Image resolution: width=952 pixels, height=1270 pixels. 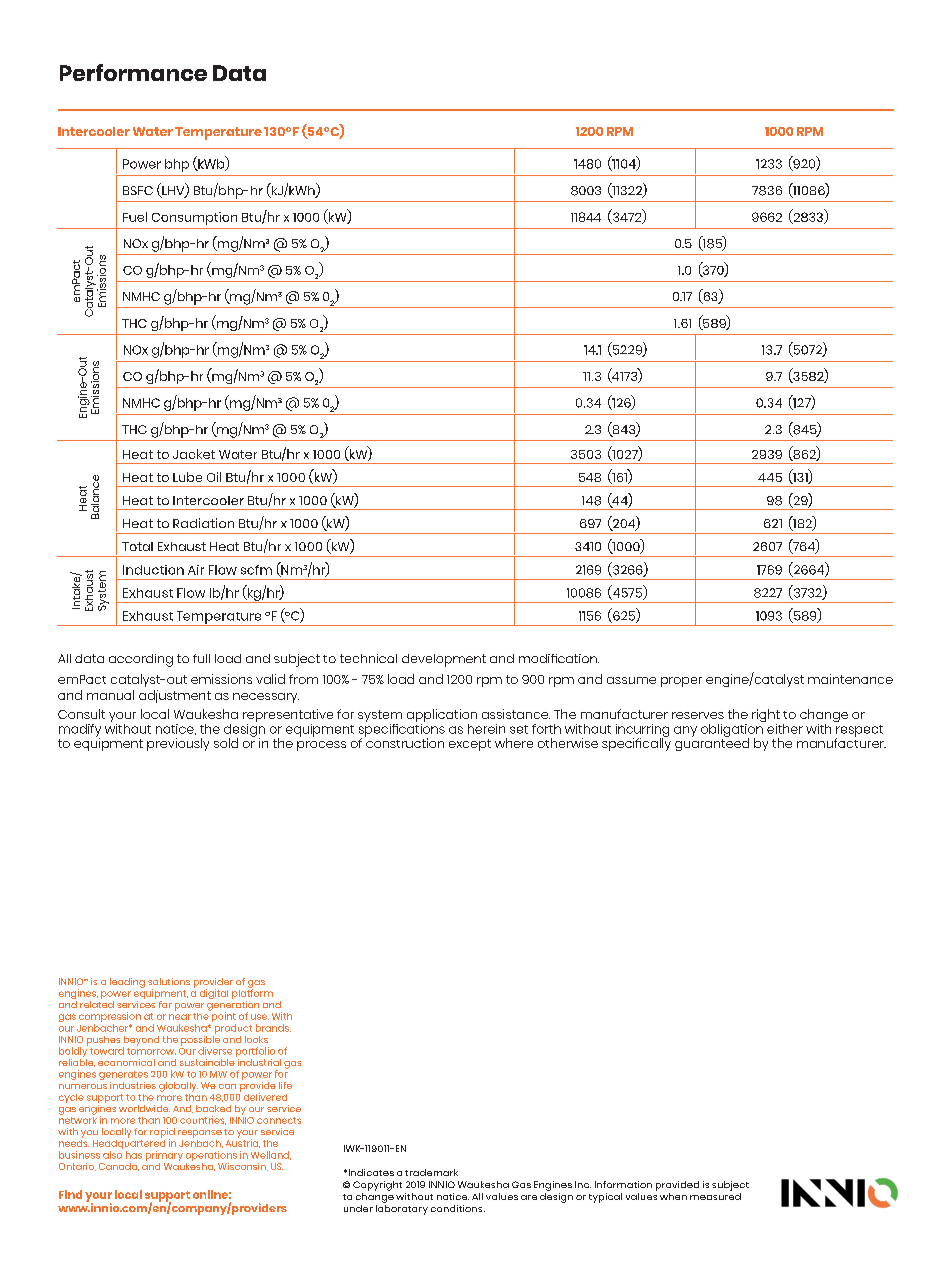 What do you see at coordinates (850, 679) in the image?
I see `maintenance` at bounding box center [850, 679].
